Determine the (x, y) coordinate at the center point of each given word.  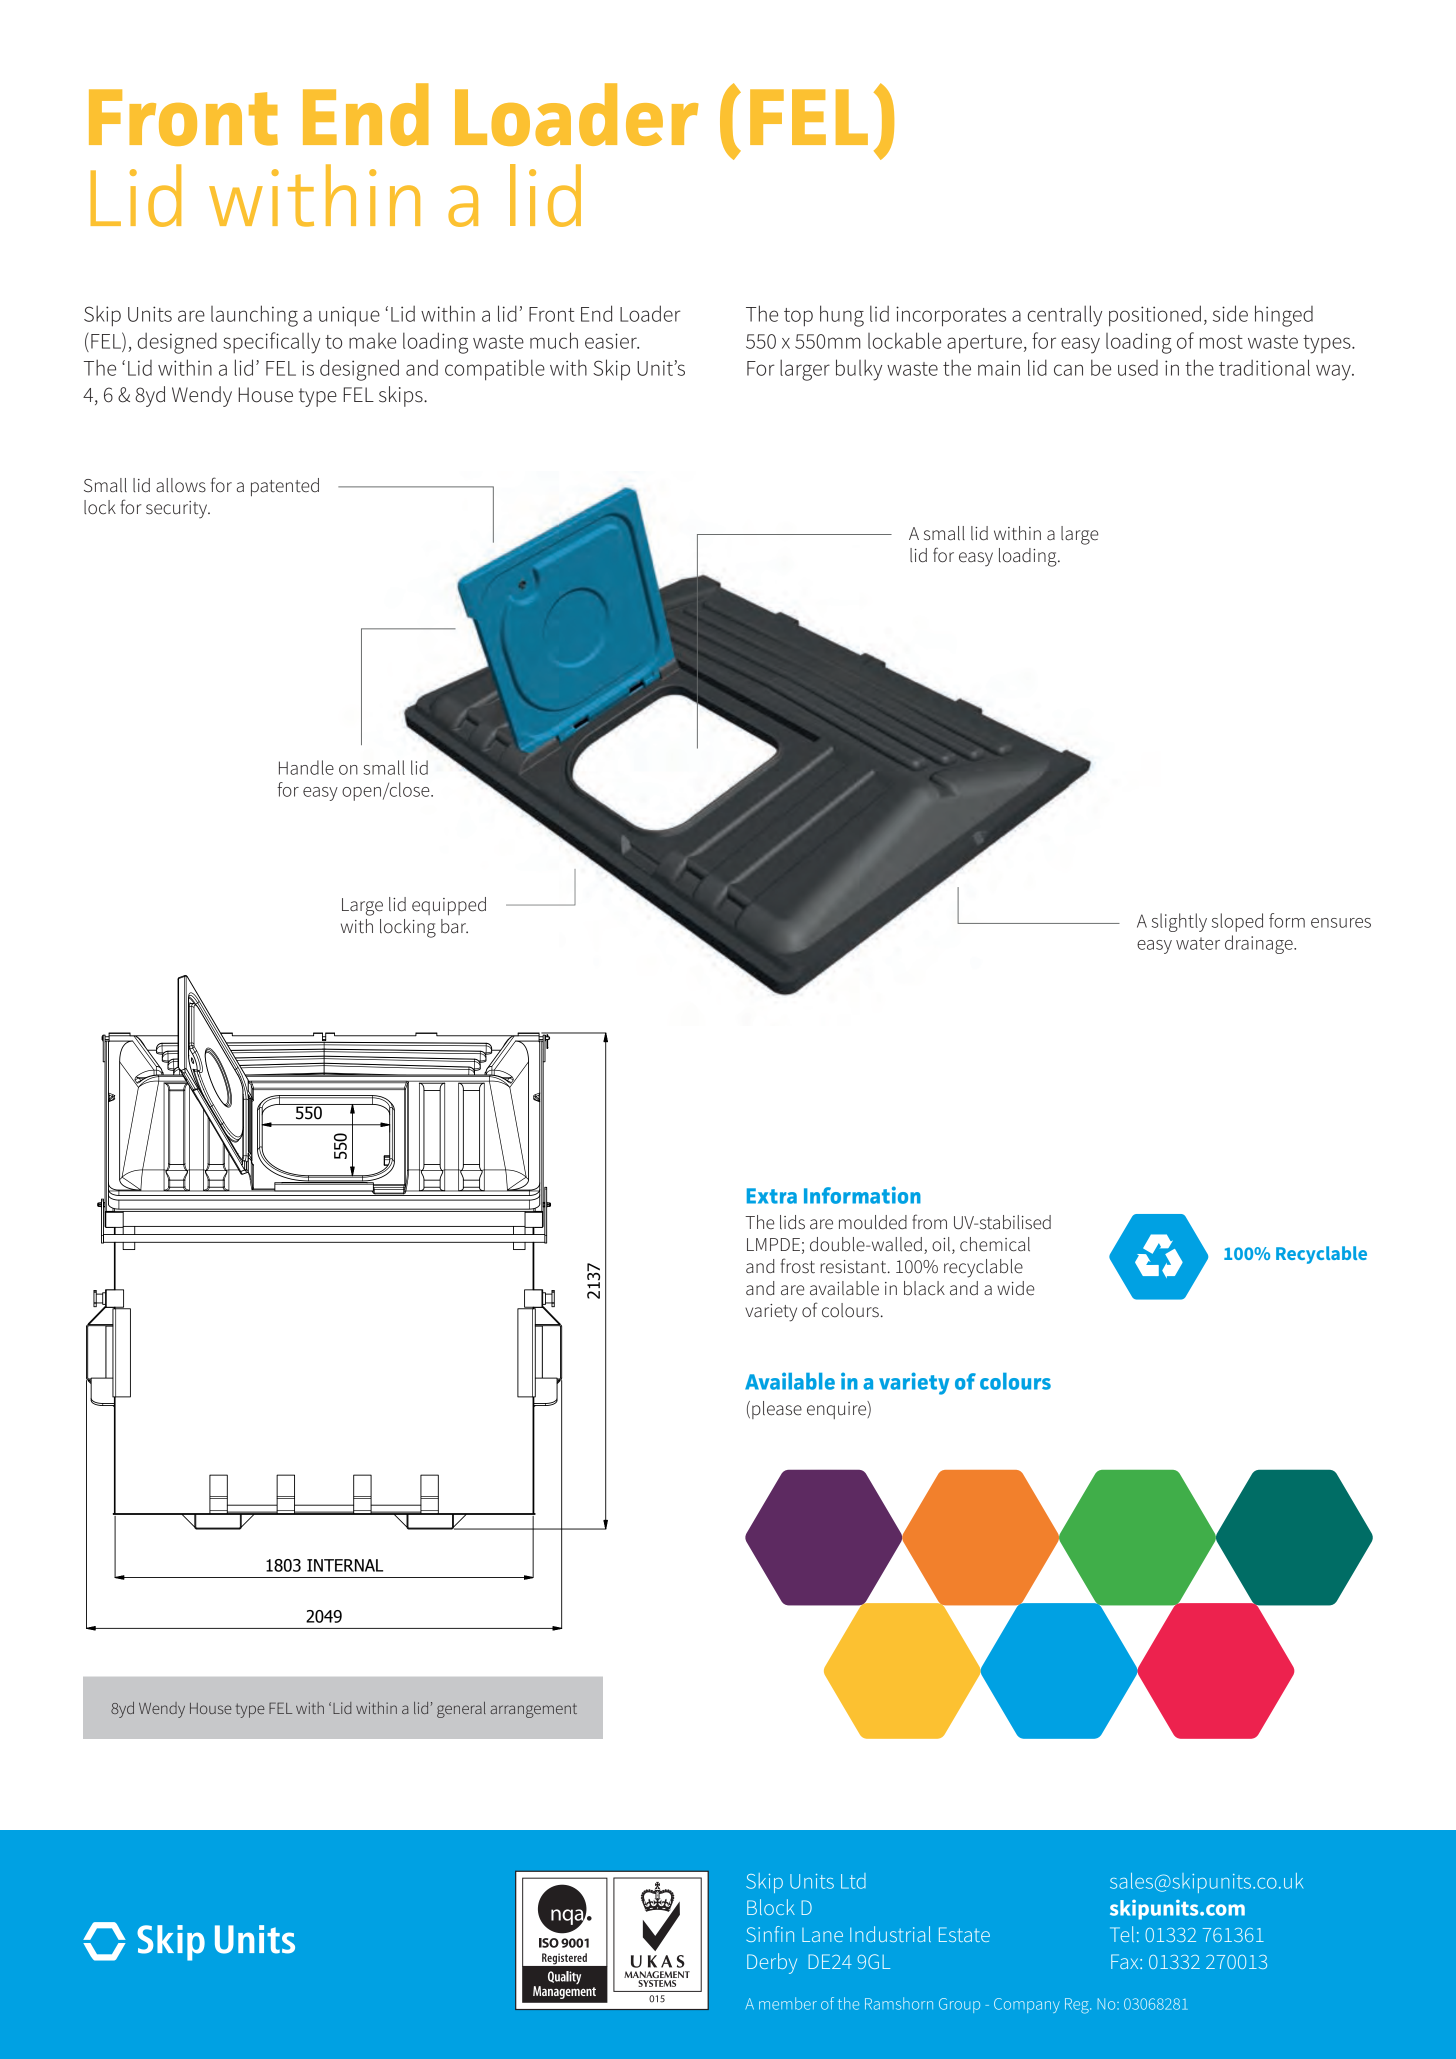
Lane (822, 1935)
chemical (995, 1244)
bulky (859, 370)
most (1221, 342)
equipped (449, 906)
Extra (772, 1196)
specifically (271, 343)
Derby (772, 1963)
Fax (1126, 1961)
